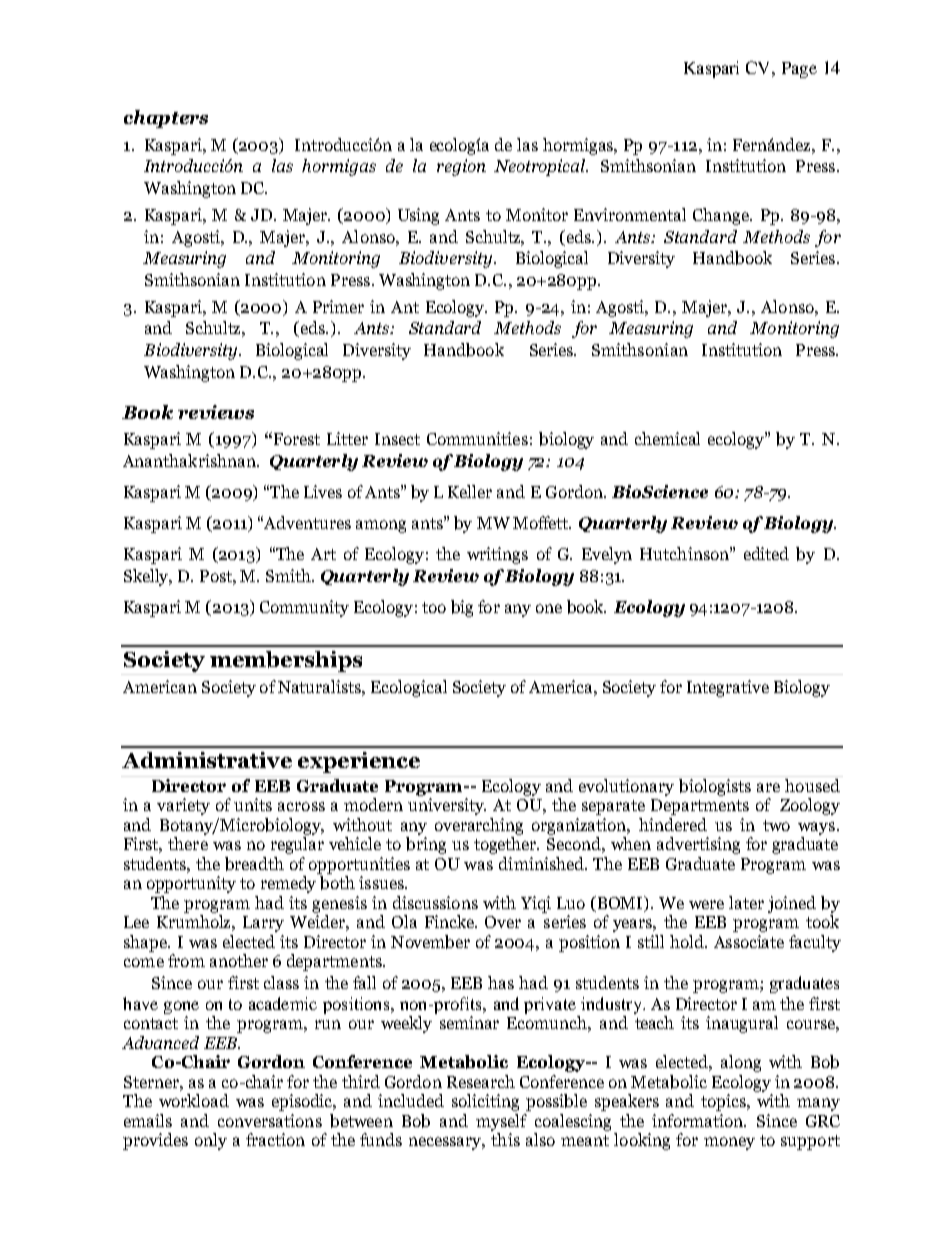  What do you see at coordinates (254, 864) in the screenshot?
I see `breadth` at bounding box center [254, 864].
